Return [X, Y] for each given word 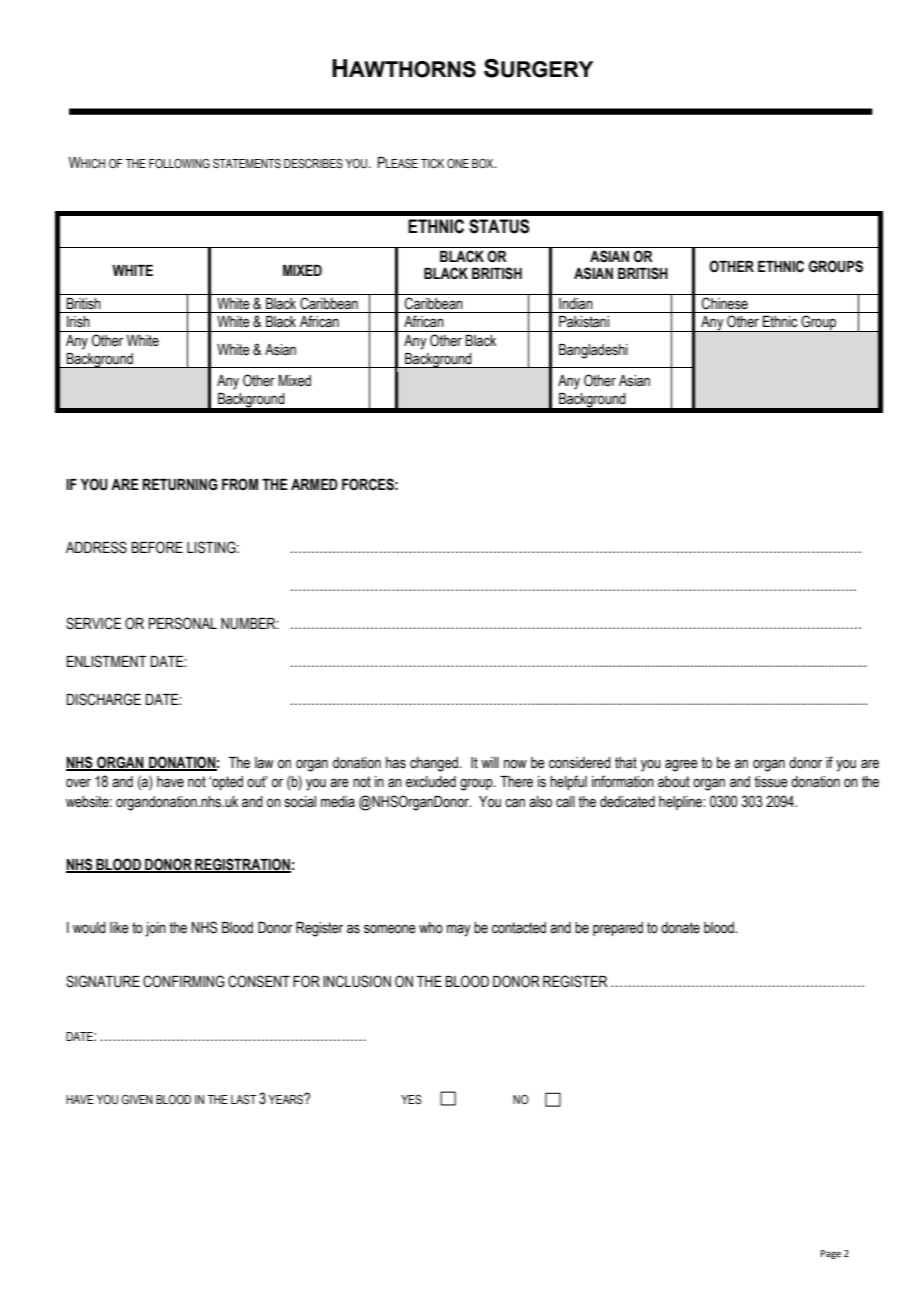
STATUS [499, 226]
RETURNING [180, 484]
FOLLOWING [179, 163]
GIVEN [137, 1099]
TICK [432, 163]
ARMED [314, 484]
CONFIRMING [184, 981]
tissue [771, 782]
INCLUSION [357, 981]
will [490, 762]
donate [680, 928]
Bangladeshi [593, 351]
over [78, 783]
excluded [431, 782]
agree [681, 765]
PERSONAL [183, 623]
